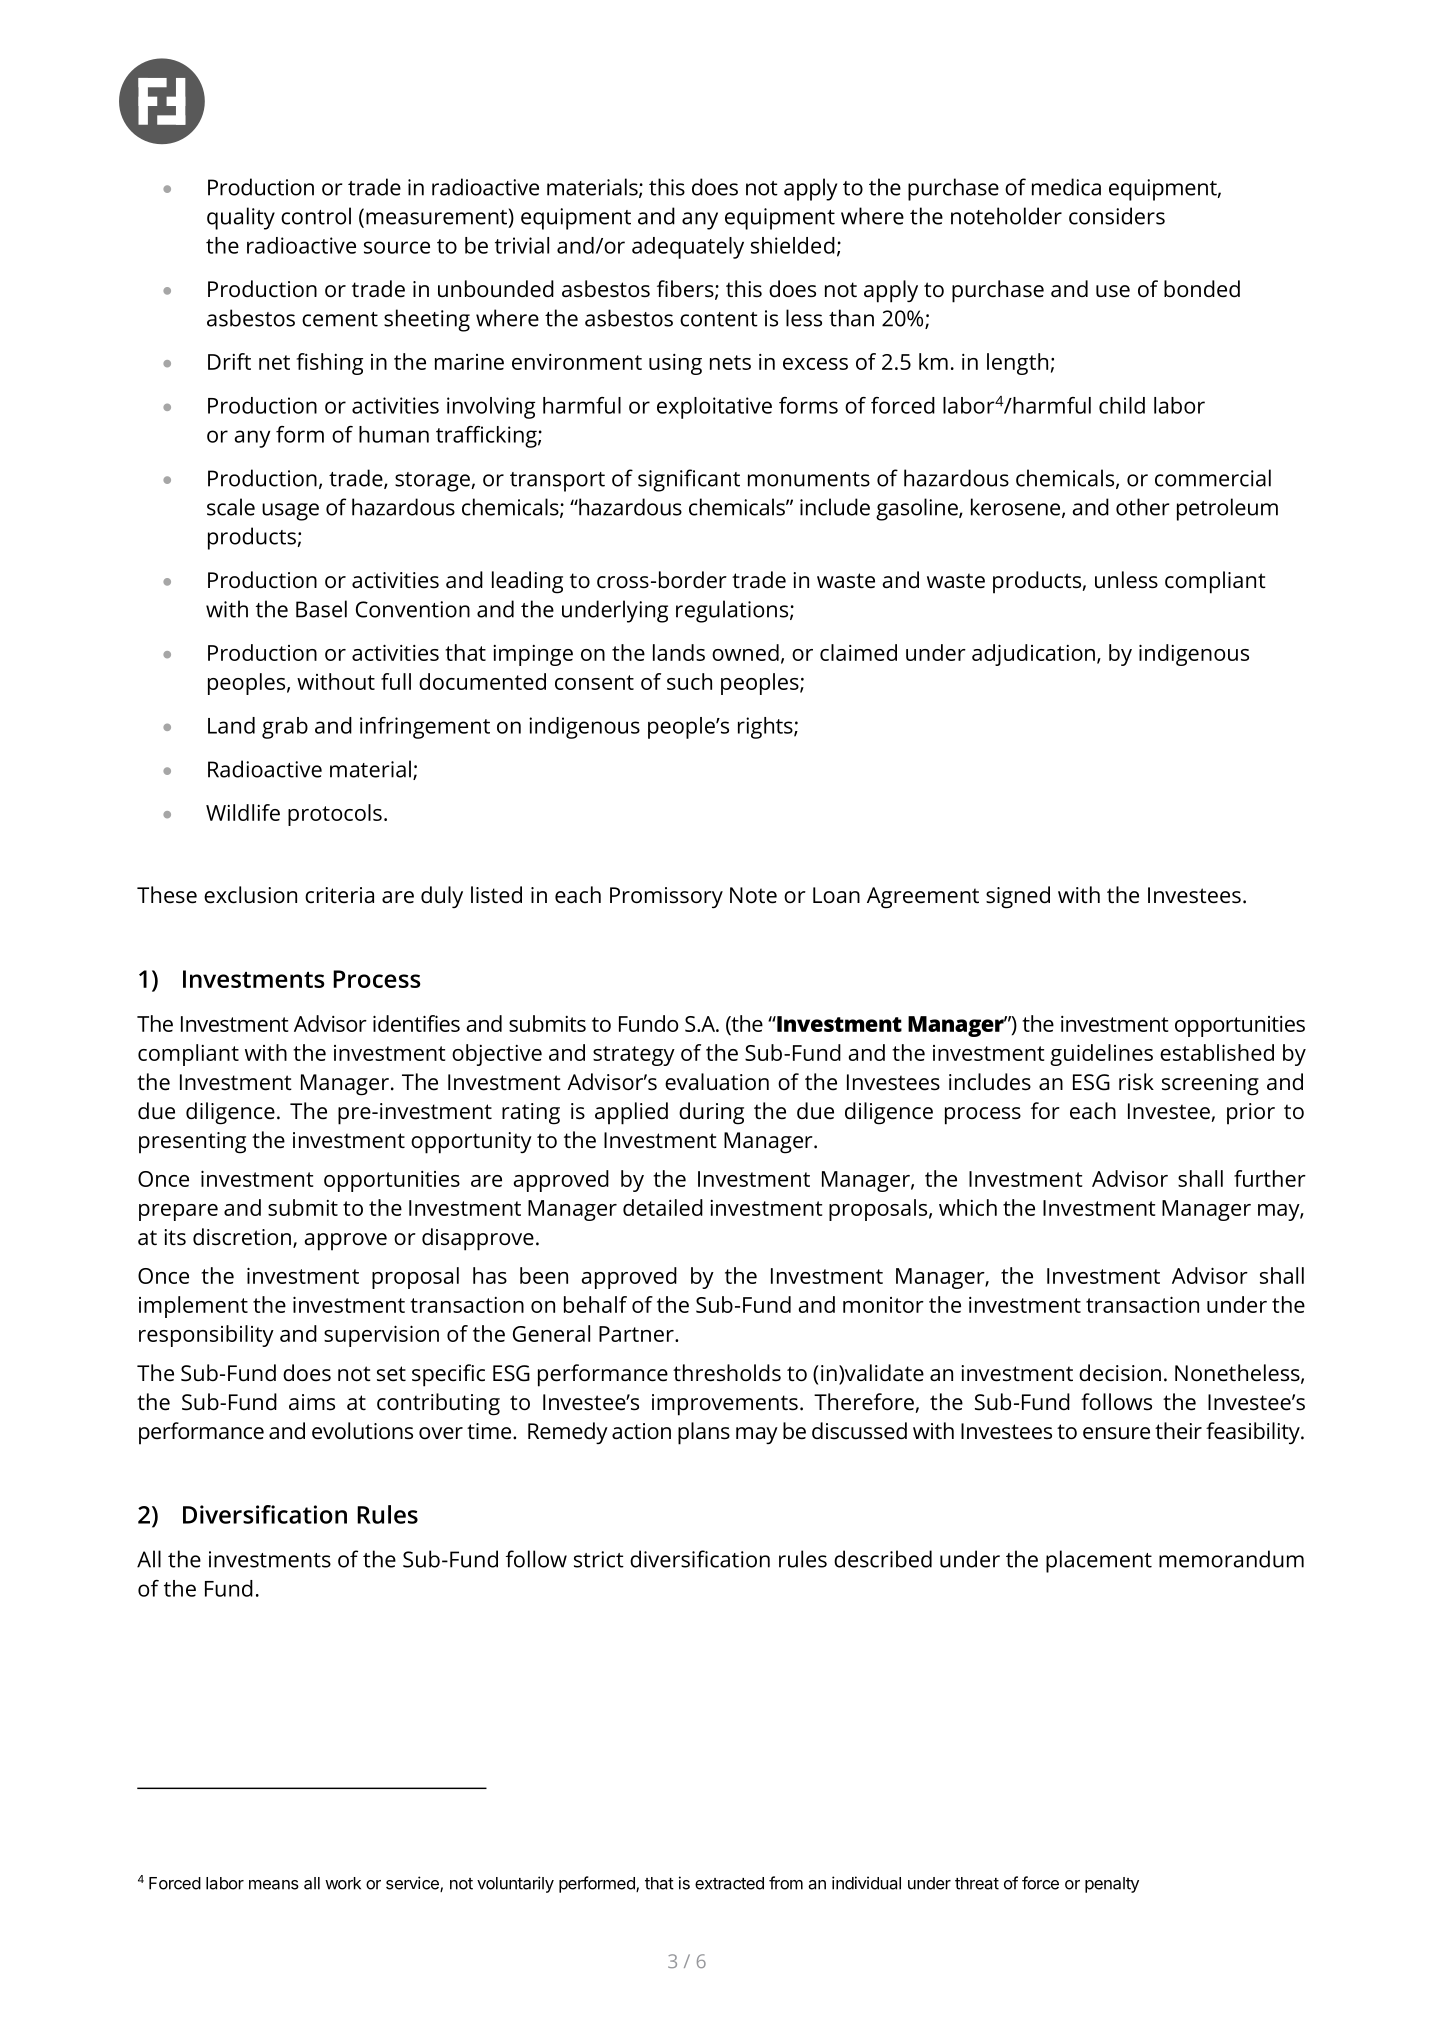 This page has width=1443, height=2041. I want to click on considers, so click(1117, 216).
